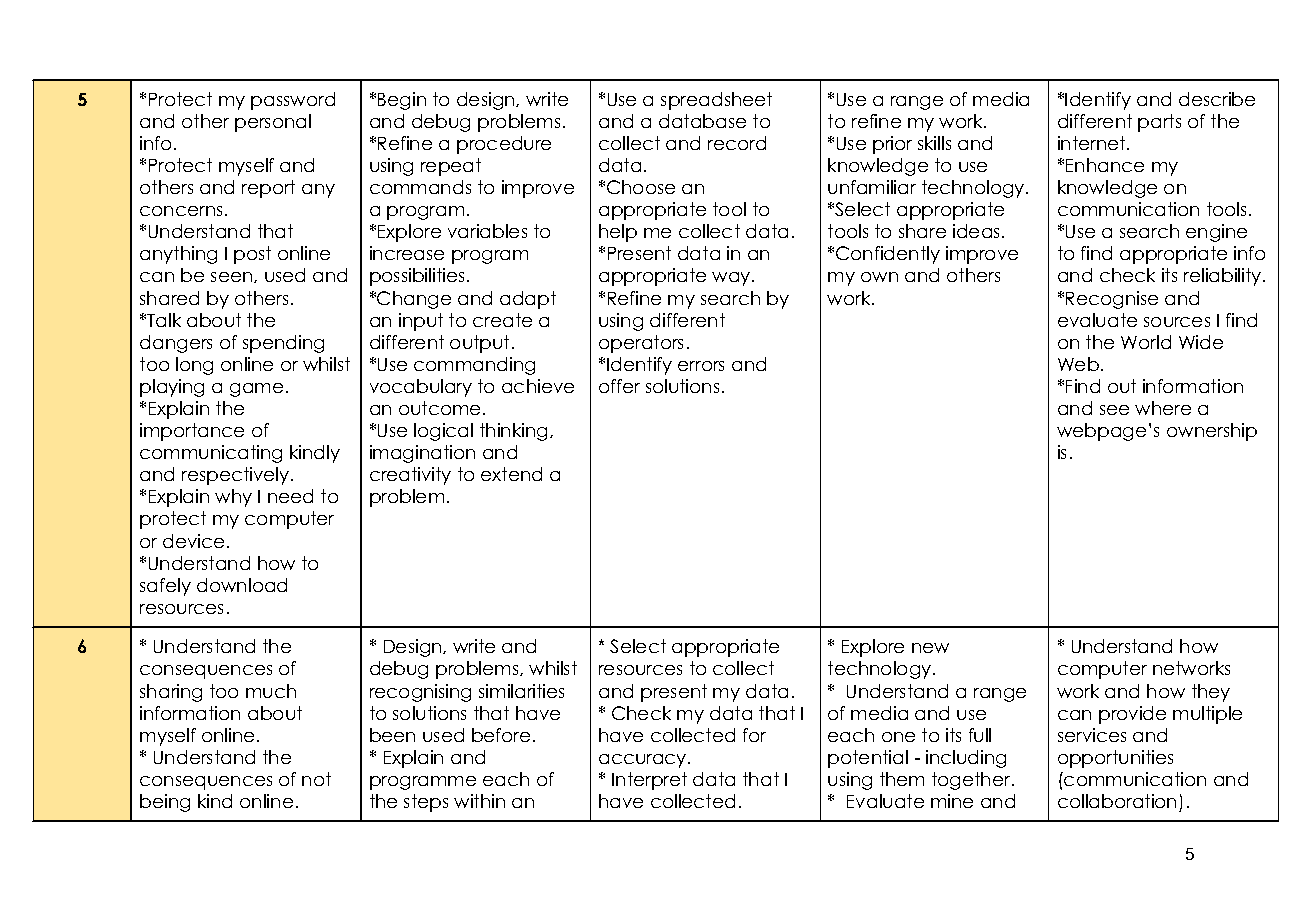  Describe the element at coordinates (1159, 123) in the screenshot. I see `parts` at that location.
